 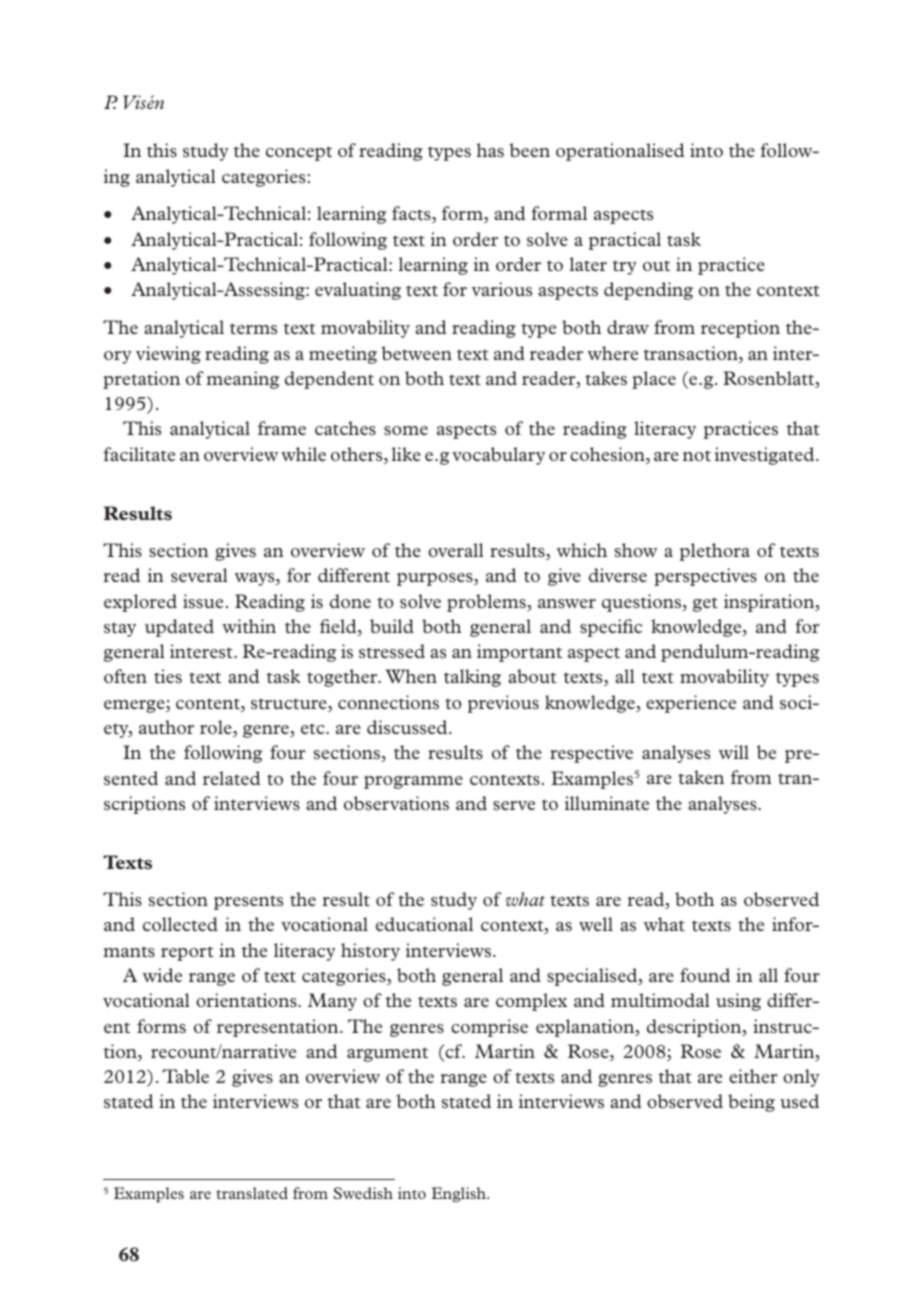 What do you see at coordinates (701, 777) in the screenshot?
I see `taken` at bounding box center [701, 777].
